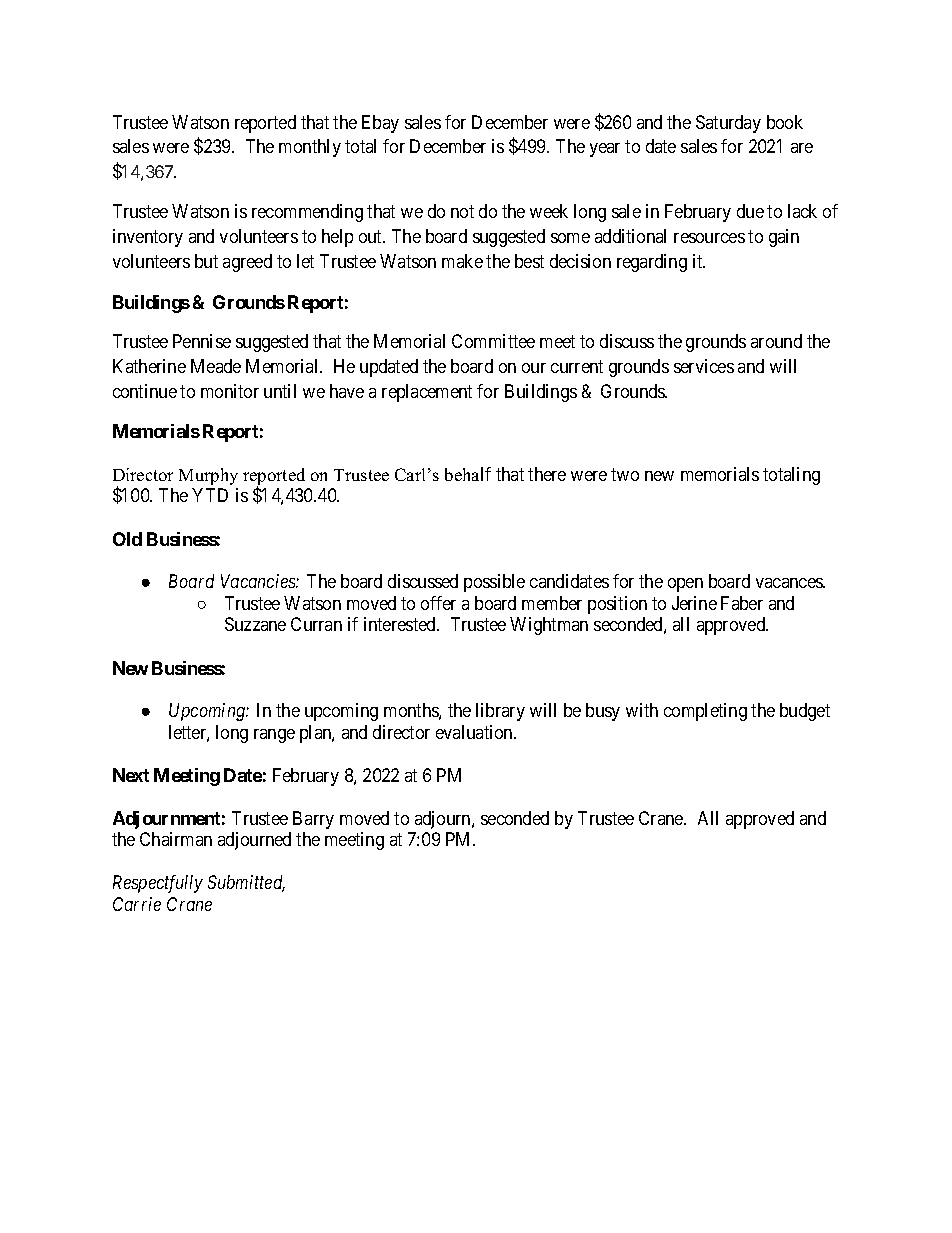 The height and width of the page is (1233, 952). What do you see at coordinates (246, 883) in the page?
I see `Submitted` at bounding box center [246, 883].
